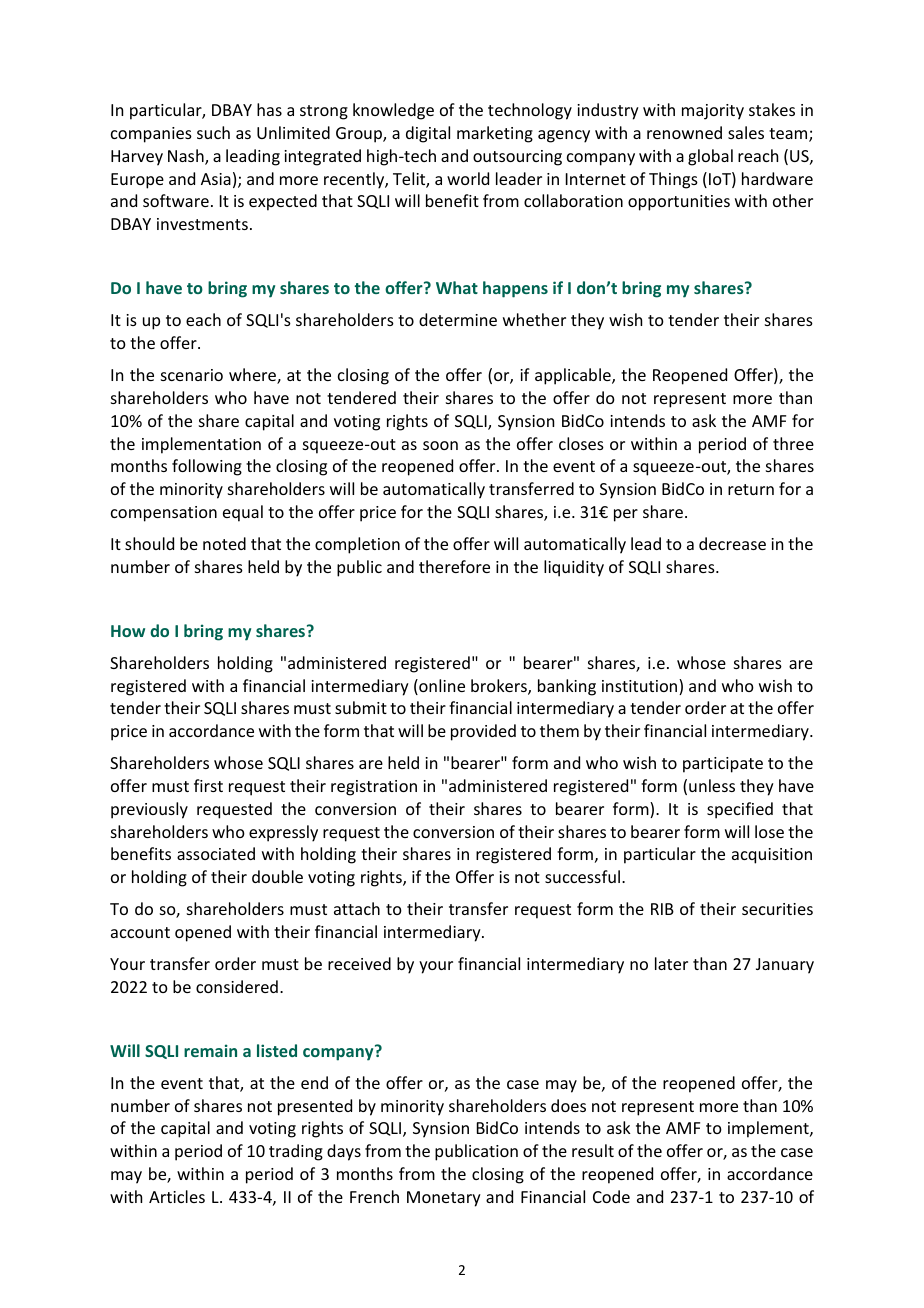  Describe the element at coordinates (192, 375) in the document. I see `scenario` at that location.
